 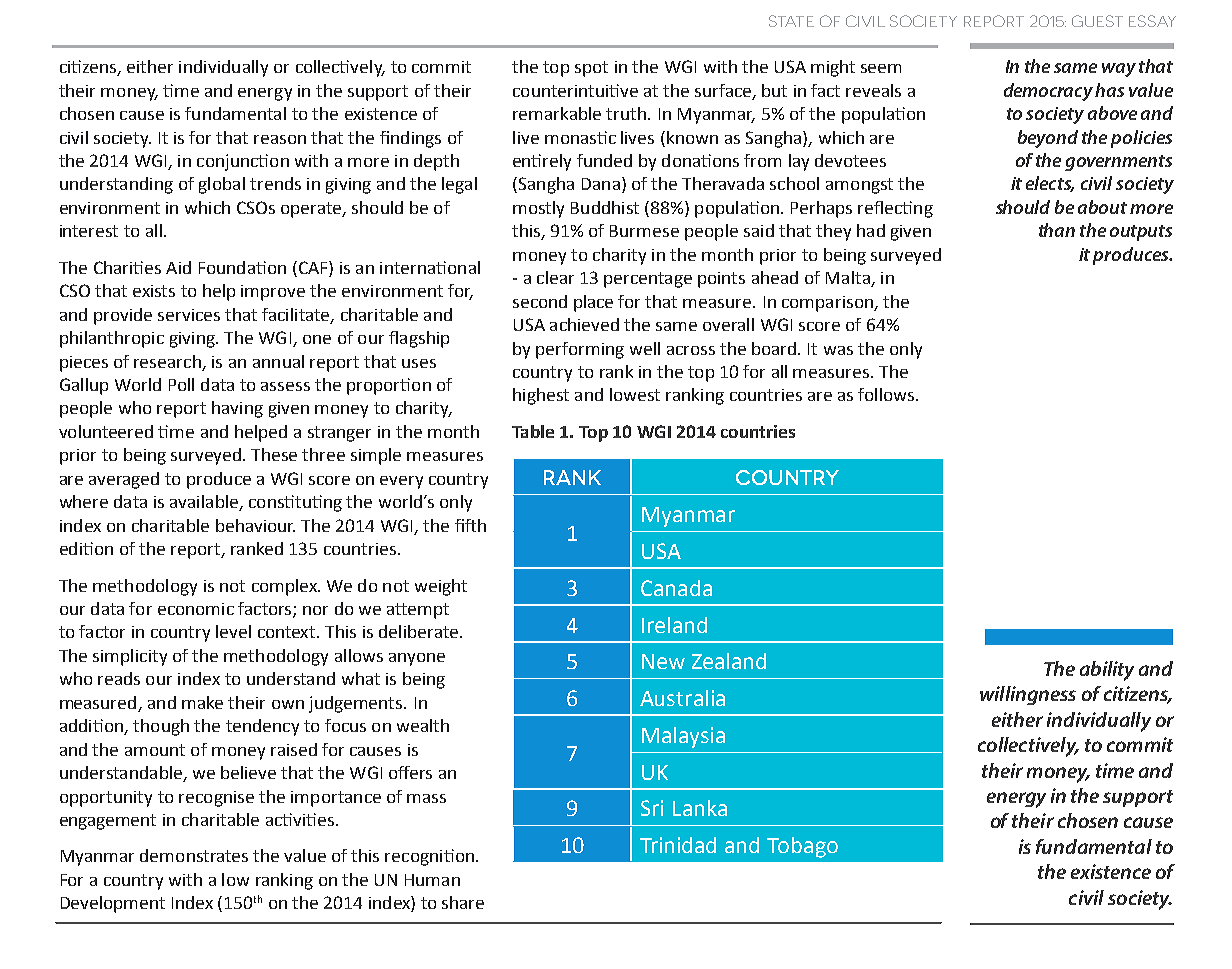 What do you see at coordinates (591, 69) in the image?
I see `spot` at bounding box center [591, 69].
